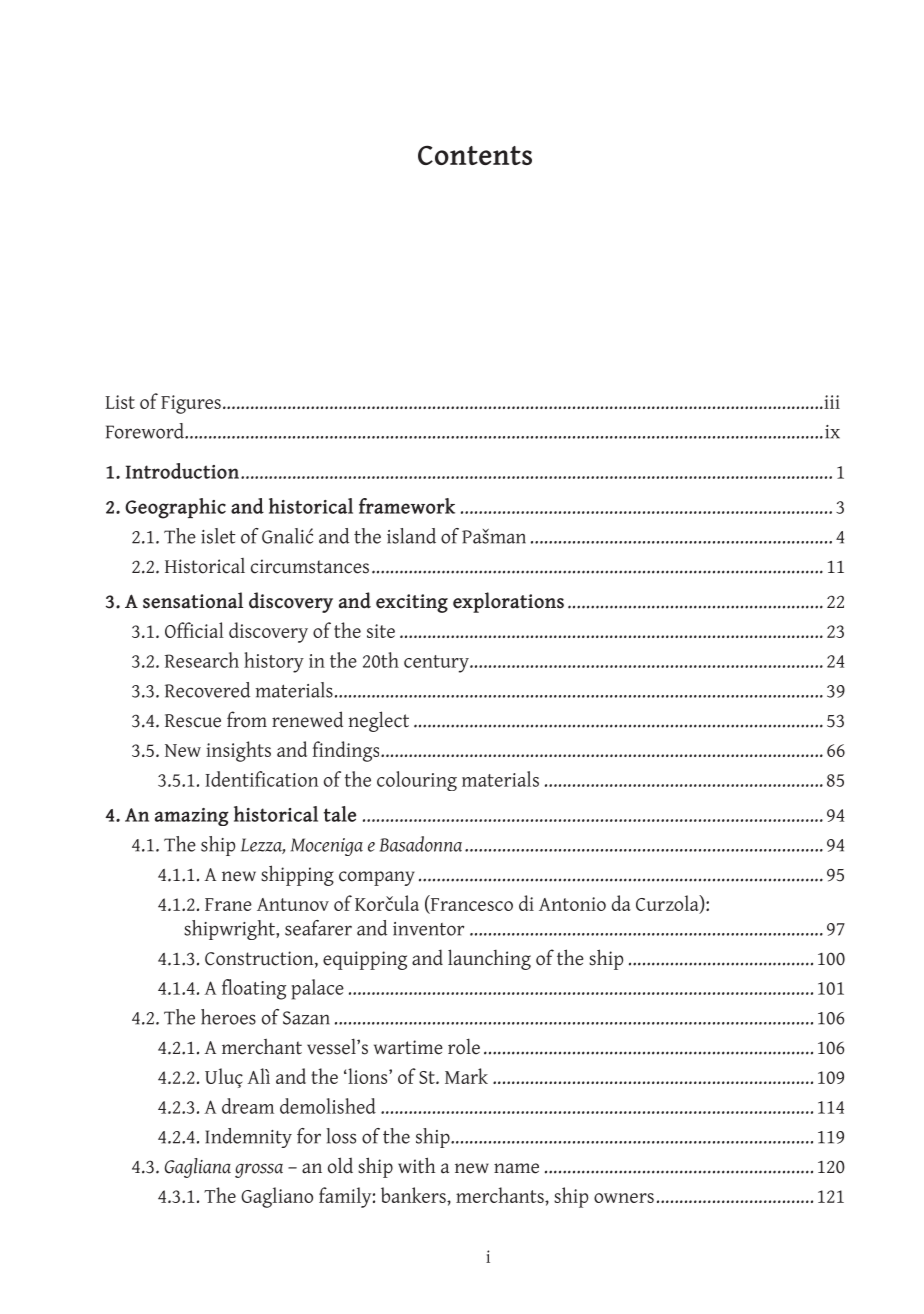  I want to click on island, so click(411, 536).
